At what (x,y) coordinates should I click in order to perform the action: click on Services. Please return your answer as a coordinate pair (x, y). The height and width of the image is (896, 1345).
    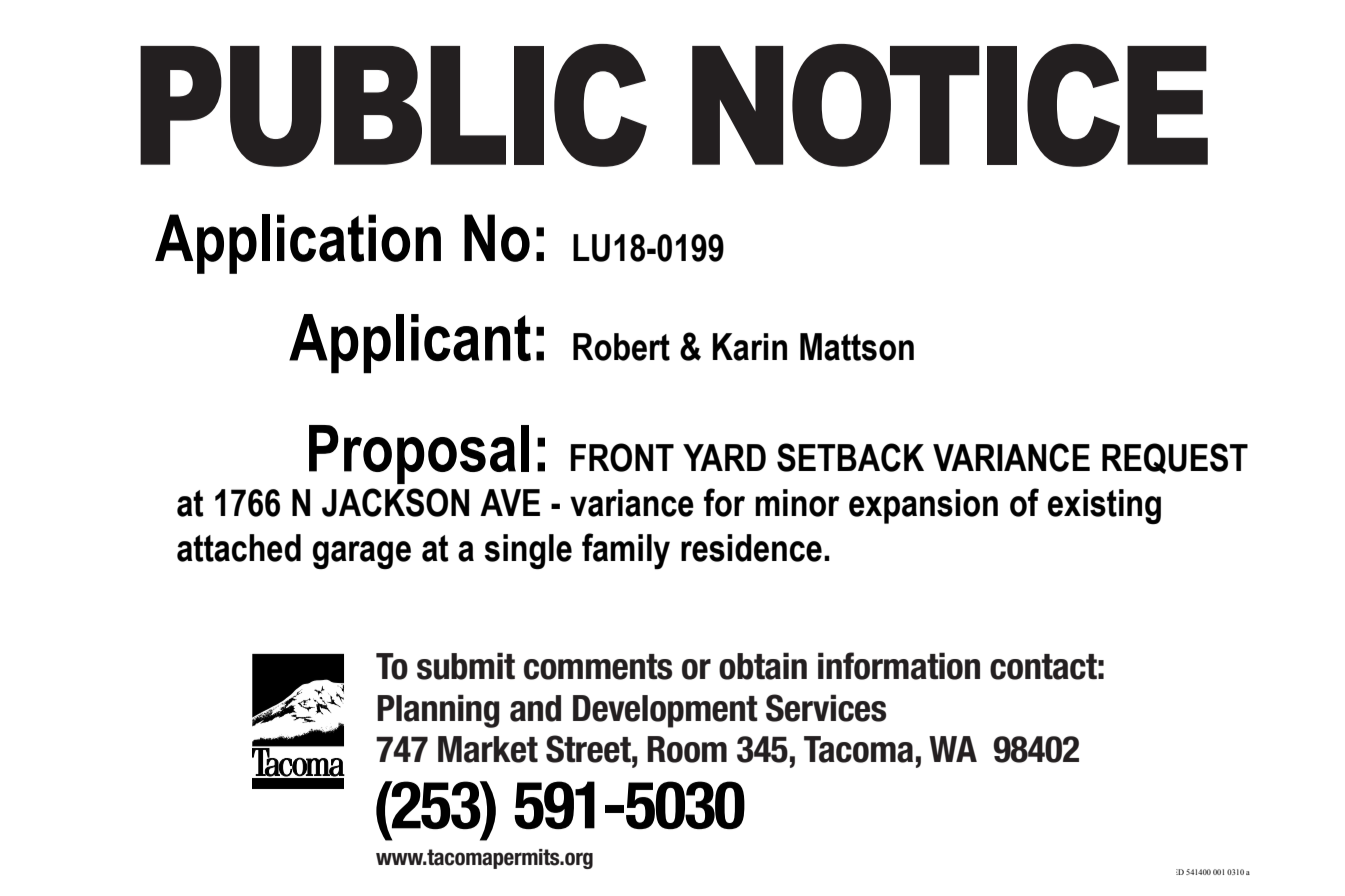
    Looking at the image, I should click on (826, 708).
